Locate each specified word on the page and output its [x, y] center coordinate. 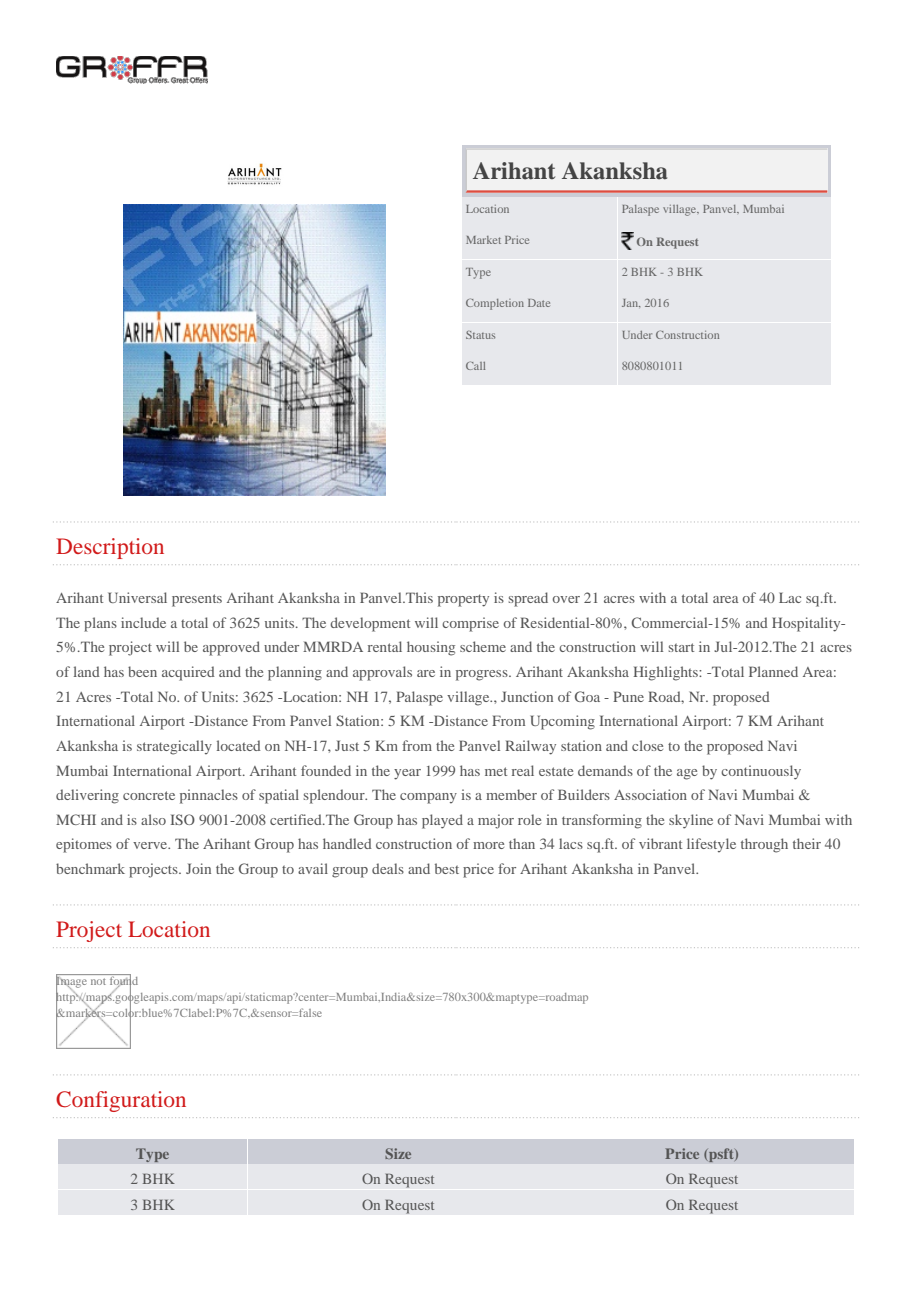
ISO [183, 819]
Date [539, 303]
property [463, 600]
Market [483, 240]
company [428, 798]
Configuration [121, 1101]
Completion [495, 304]
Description [110, 548]
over [566, 599]
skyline [691, 821]
